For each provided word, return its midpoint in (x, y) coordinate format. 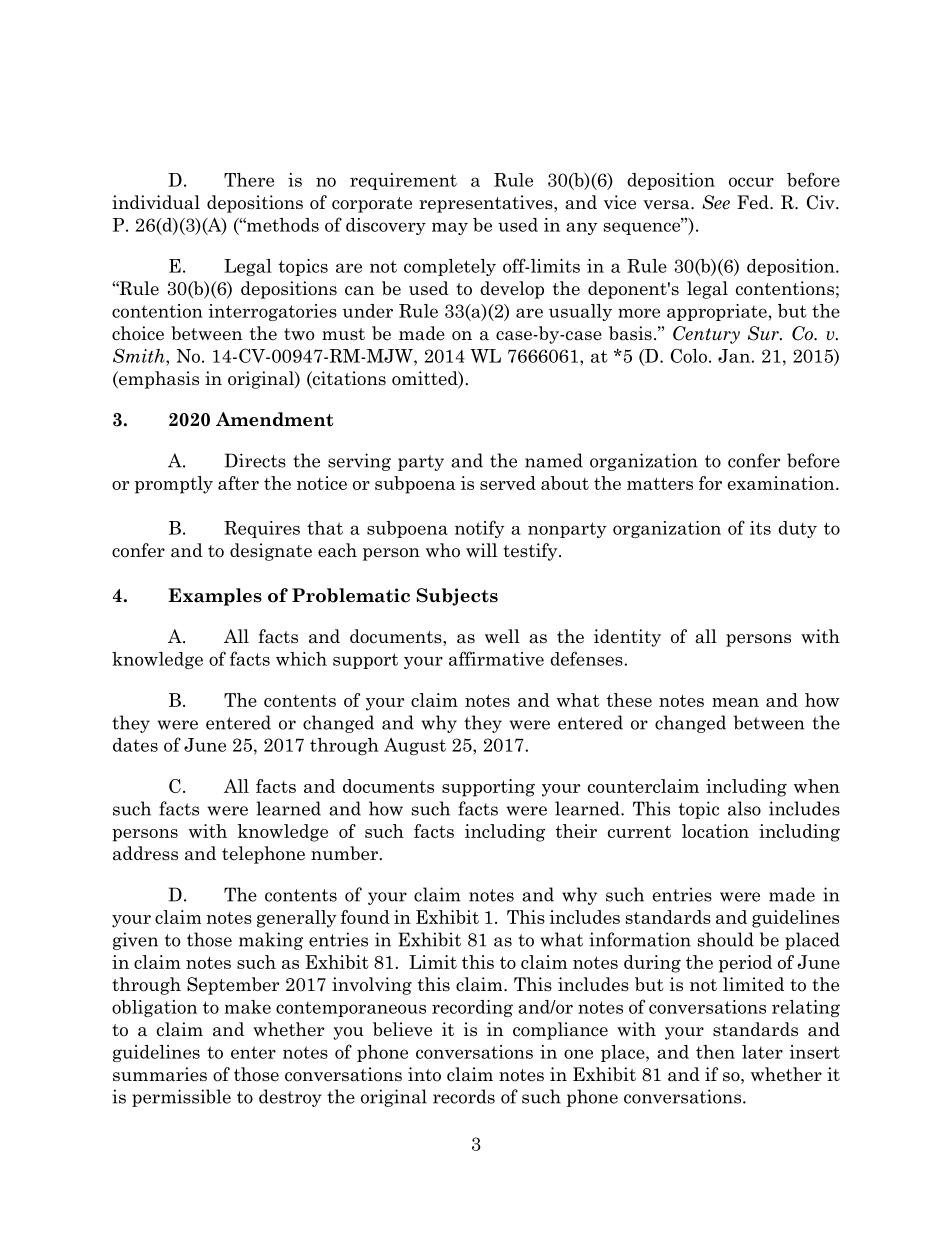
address (145, 853)
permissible (181, 1098)
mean (735, 702)
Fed (754, 202)
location (715, 831)
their (576, 831)
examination (782, 483)
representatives (487, 204)
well (502, 636)
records (464, 1096)
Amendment (274, 419)
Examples (215, 597)
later (762, 1052)
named (554, 460)
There (249, 180)
